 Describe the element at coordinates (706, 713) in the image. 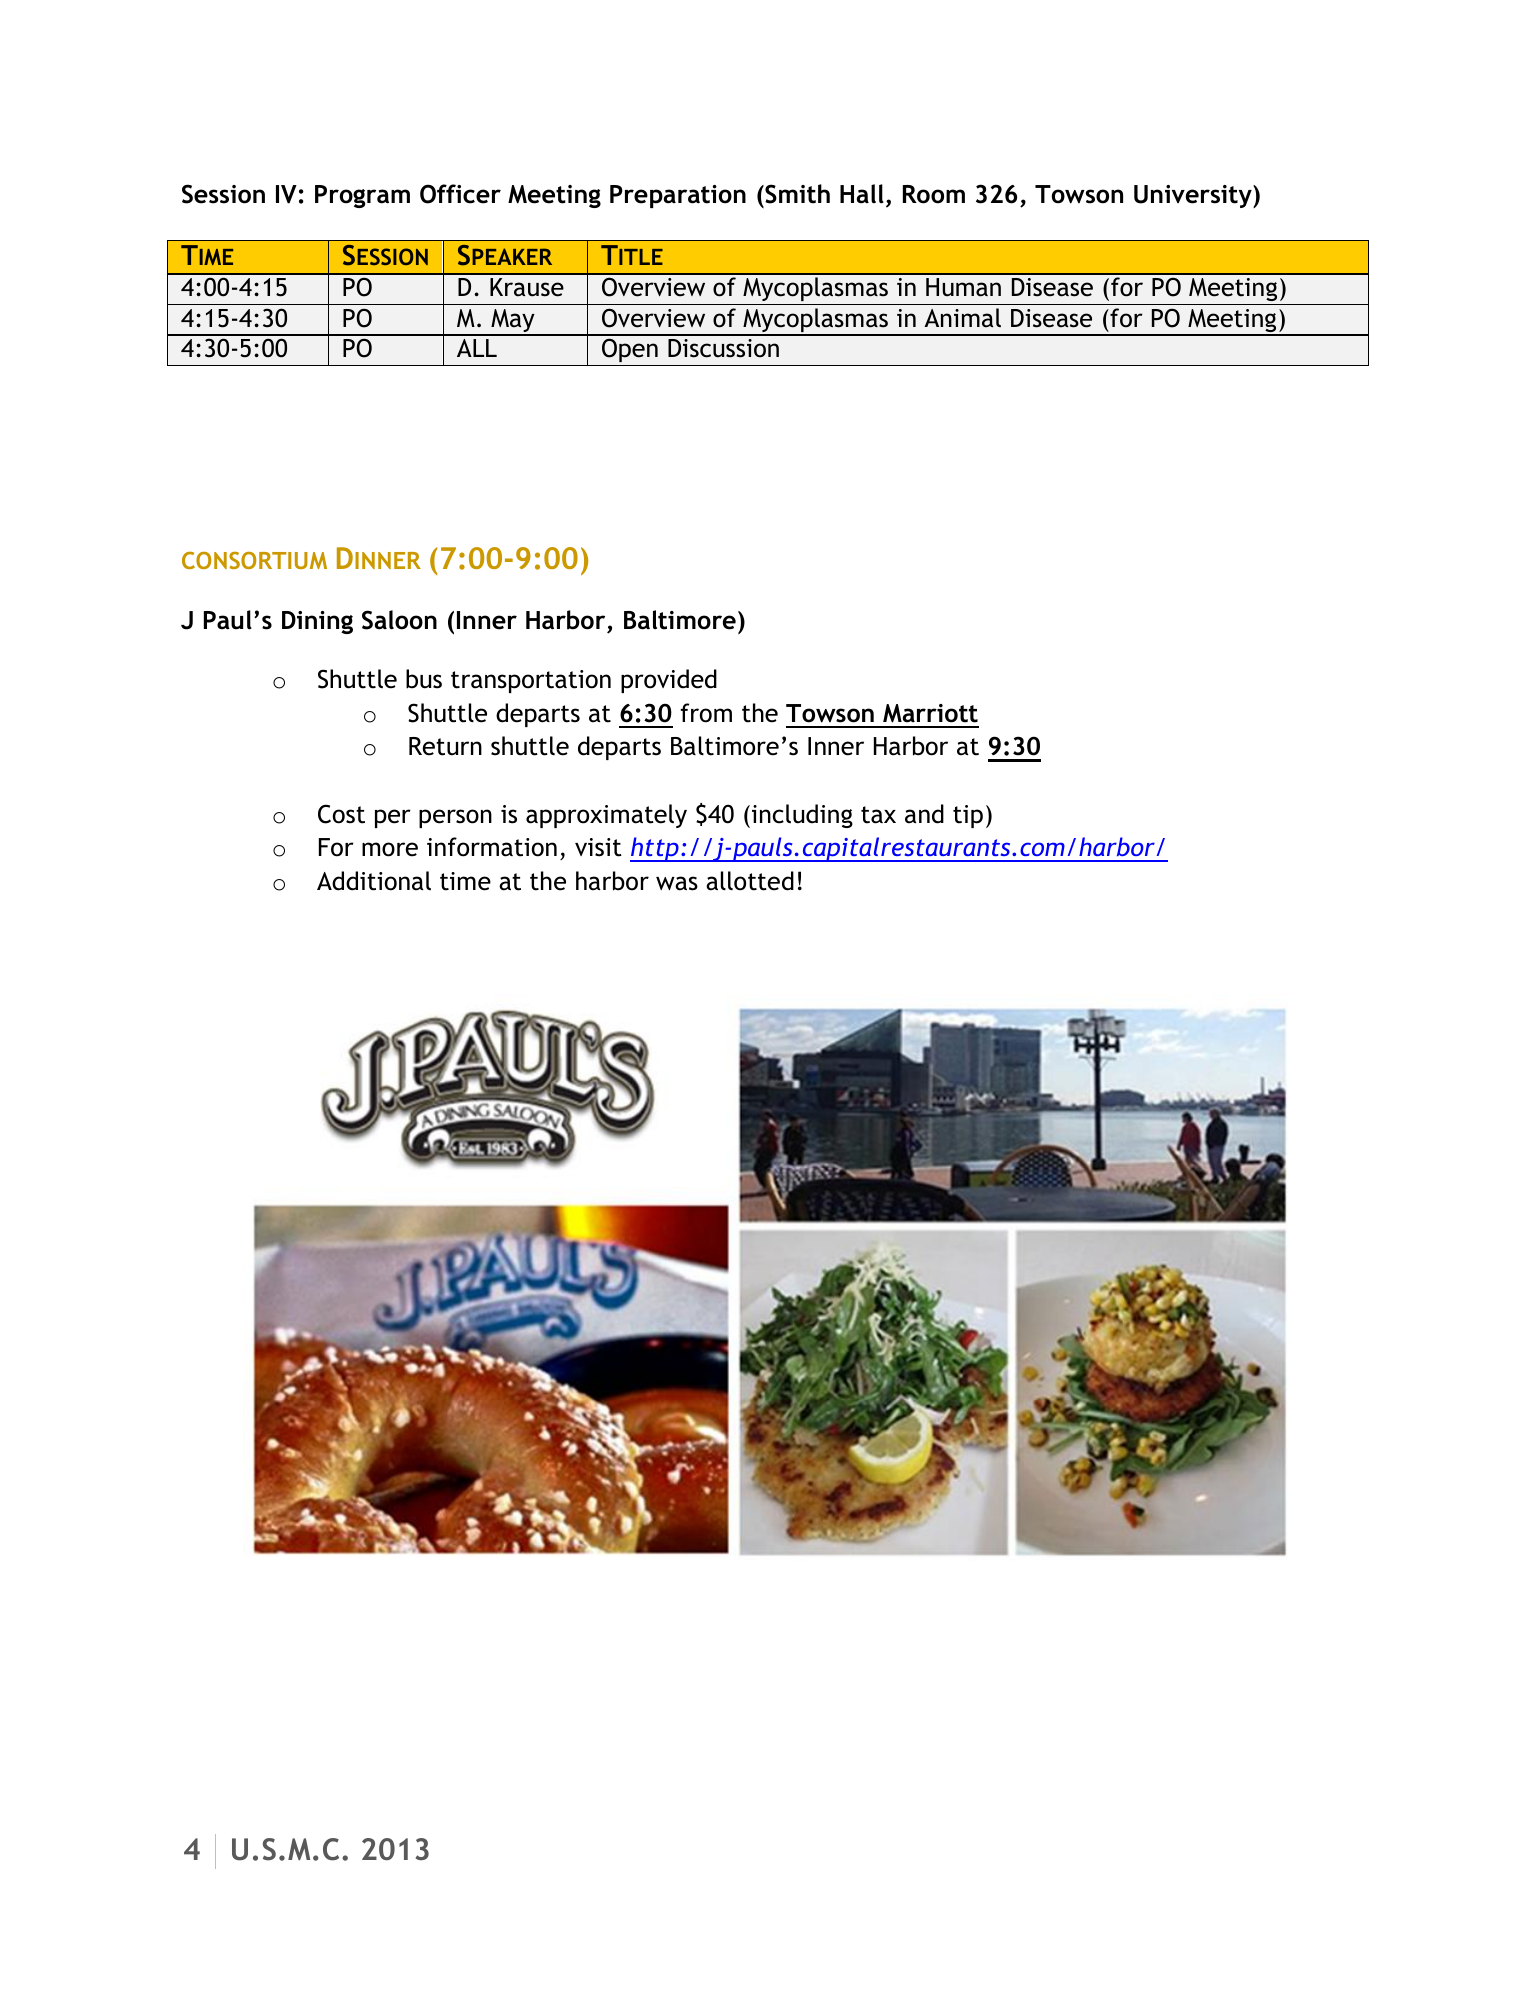

I see `from` at that location.
